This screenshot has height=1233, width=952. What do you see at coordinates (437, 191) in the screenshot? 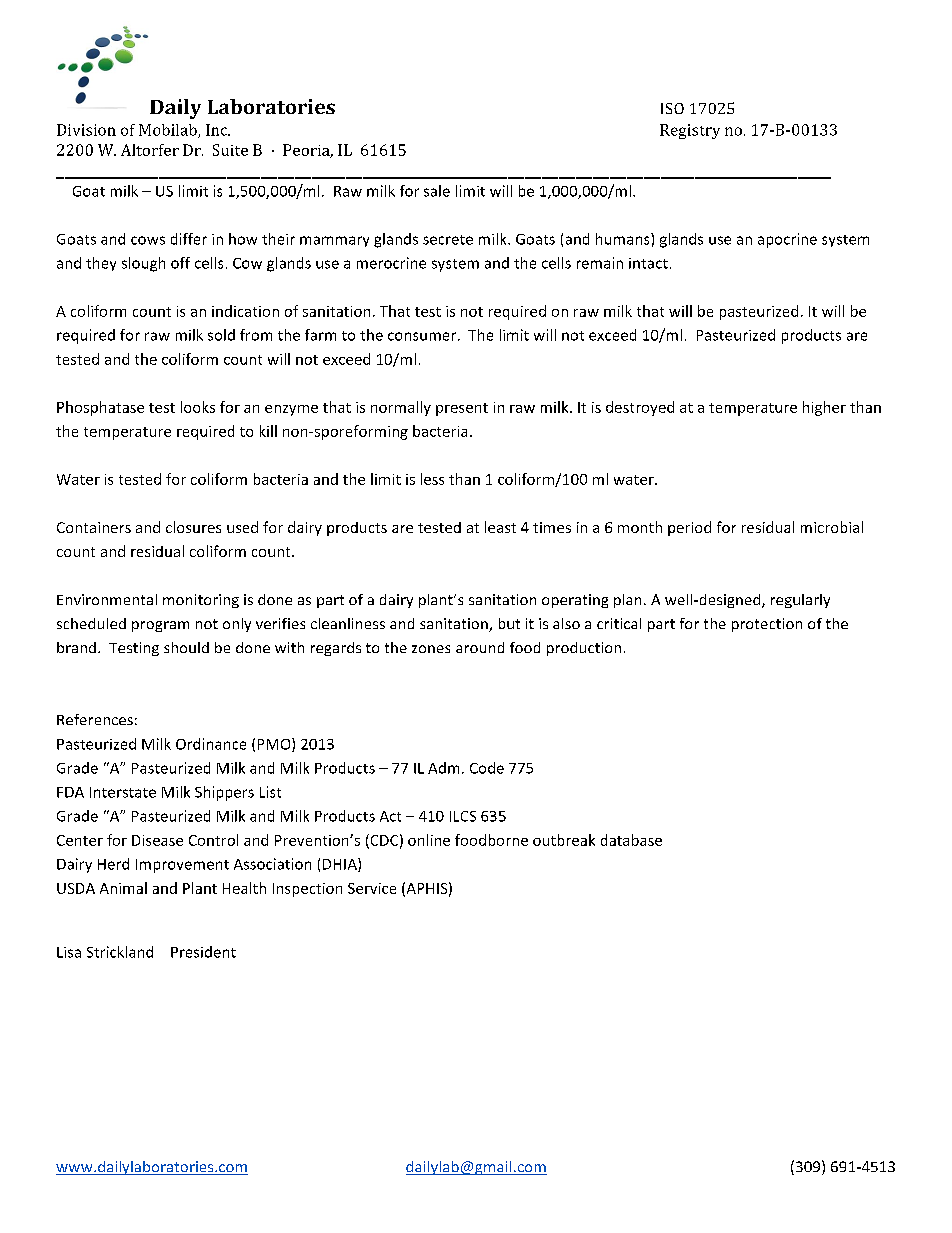
I see `sale` at bounding box center [437, 191].
